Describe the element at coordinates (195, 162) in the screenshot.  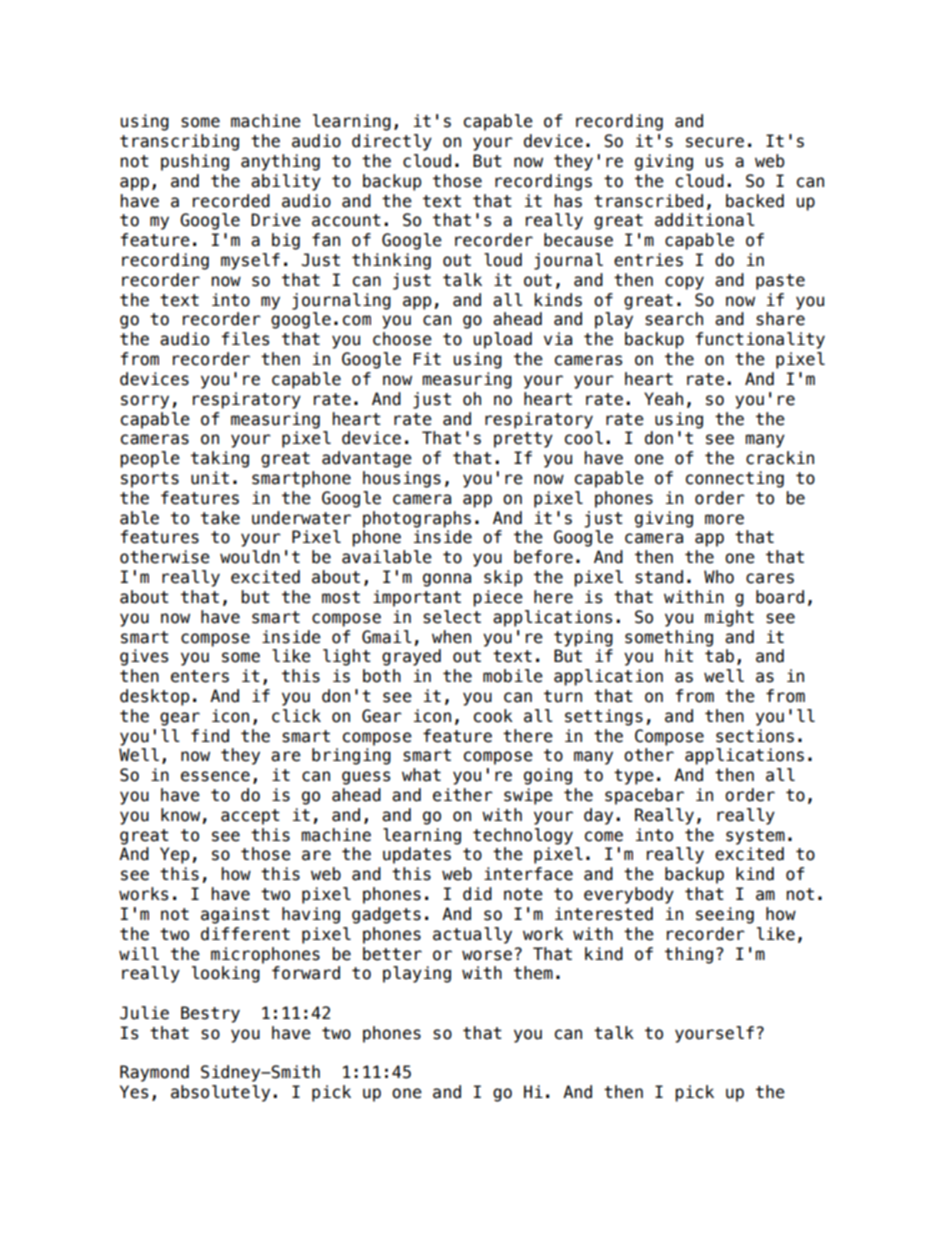
I see `pushing` at that location.
